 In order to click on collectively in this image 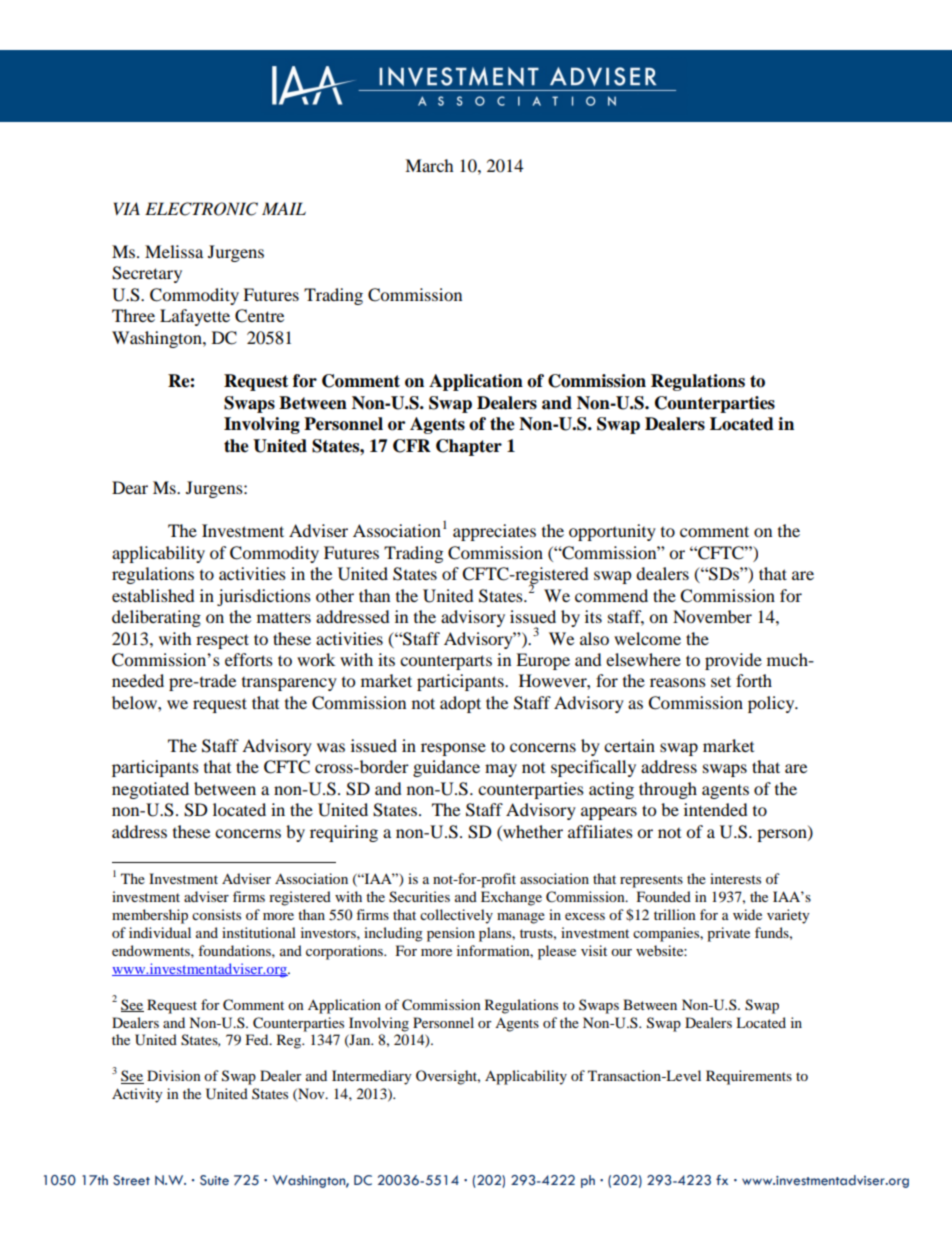, I will do `click(456, 916)`.
